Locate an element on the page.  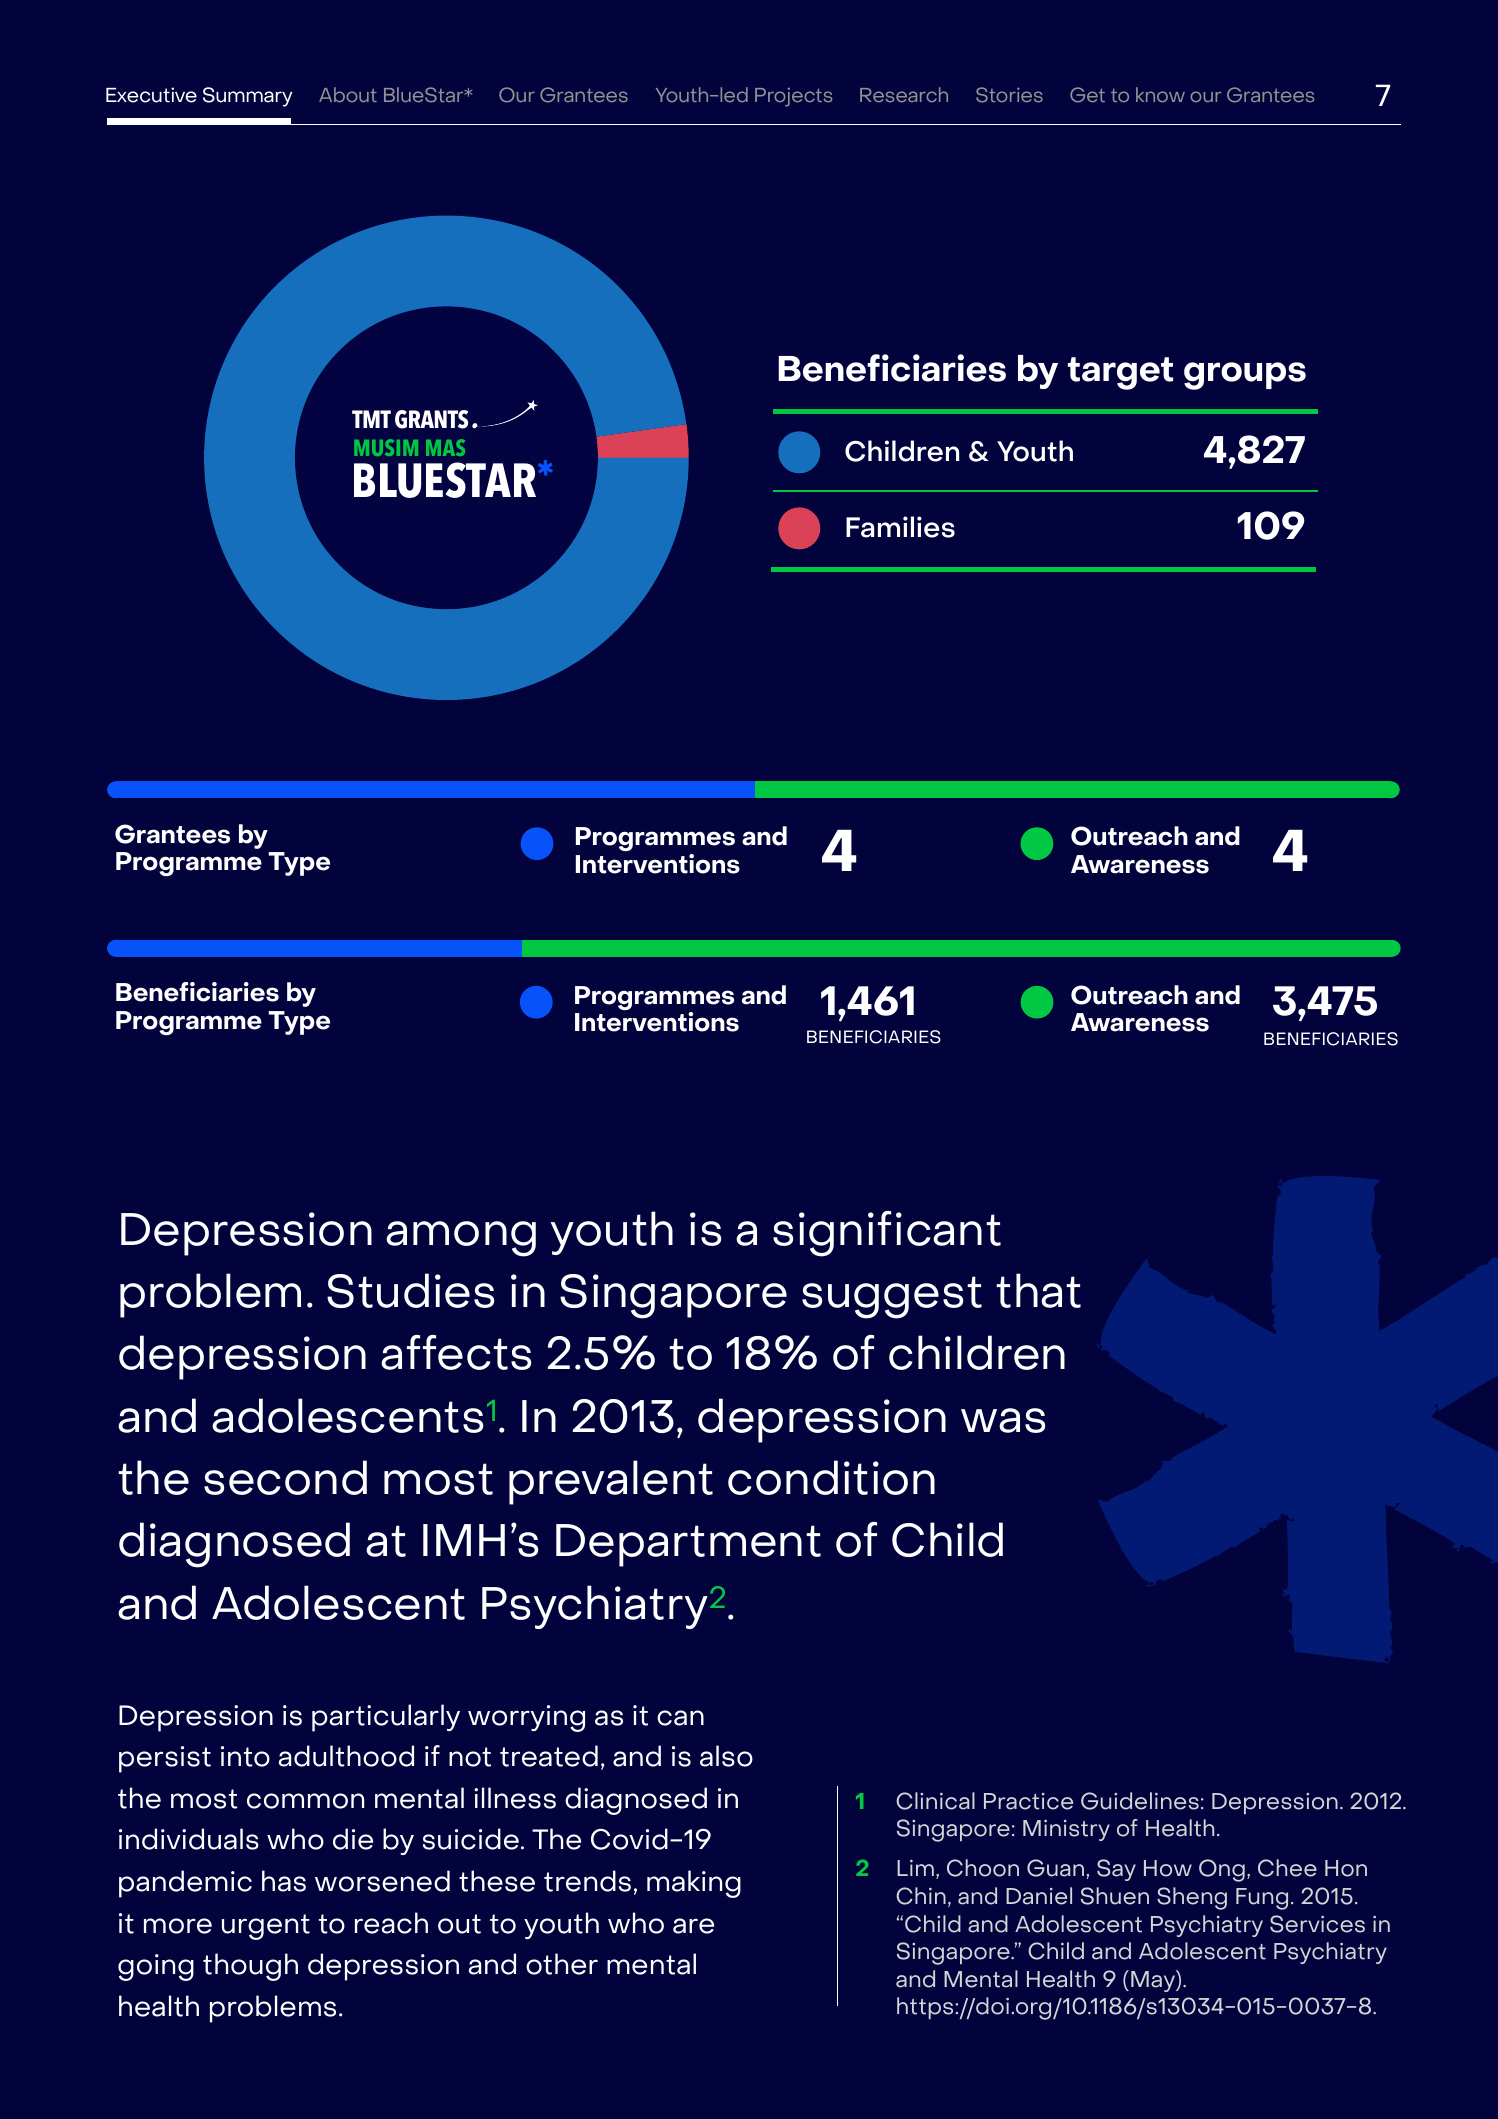
making is located at coordinates (694, 1884).
